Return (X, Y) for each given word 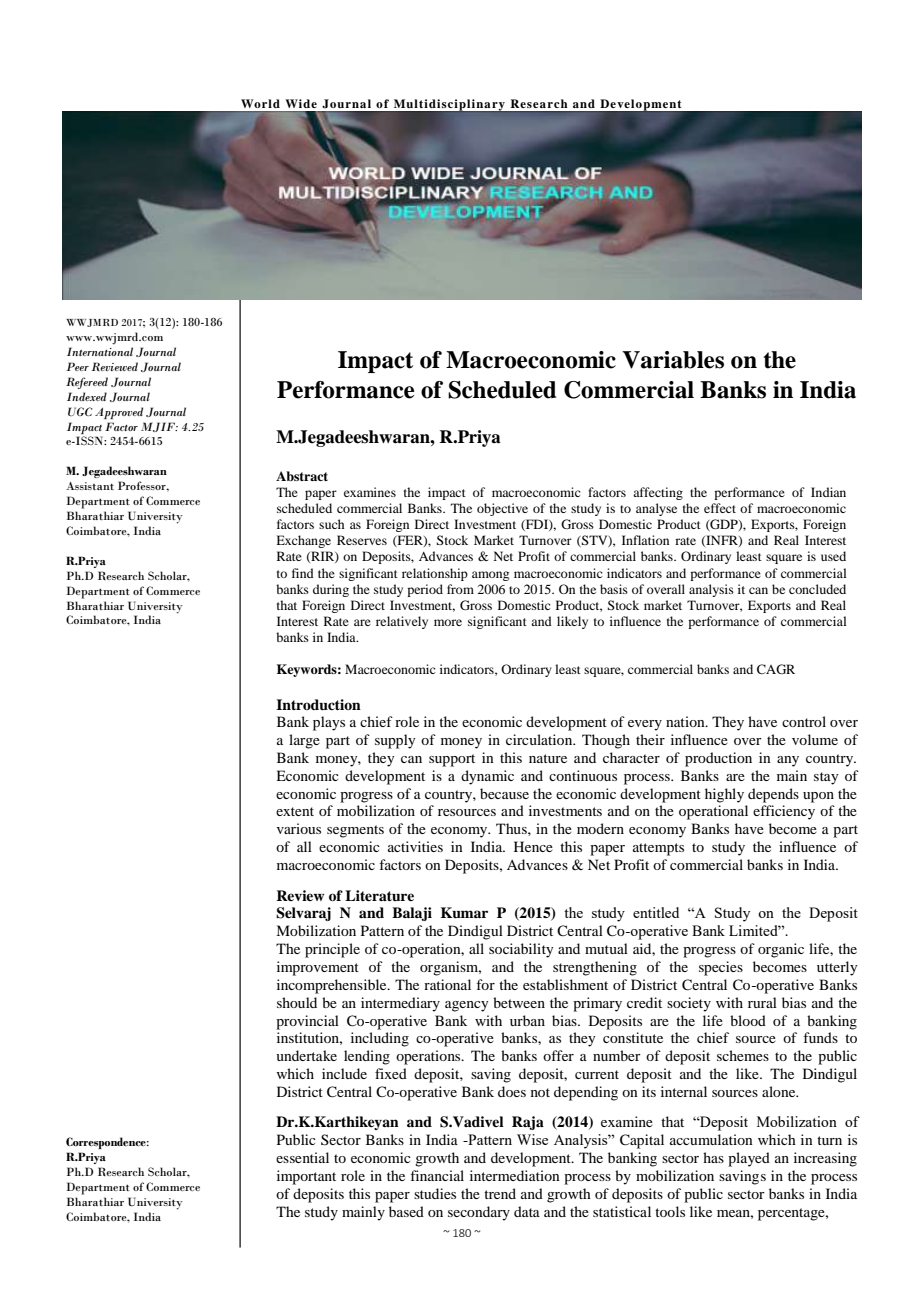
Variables (673, 360)
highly (724, 795)
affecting (658, 493)
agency (466, 1006)
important (306, 1177)
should (297, 1002)
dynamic (487, 777)
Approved (119, 413)
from (460, 589)
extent (295, 811)
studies (435, 1193)
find (303, 573)
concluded (817, 589)
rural (762, 1002)
